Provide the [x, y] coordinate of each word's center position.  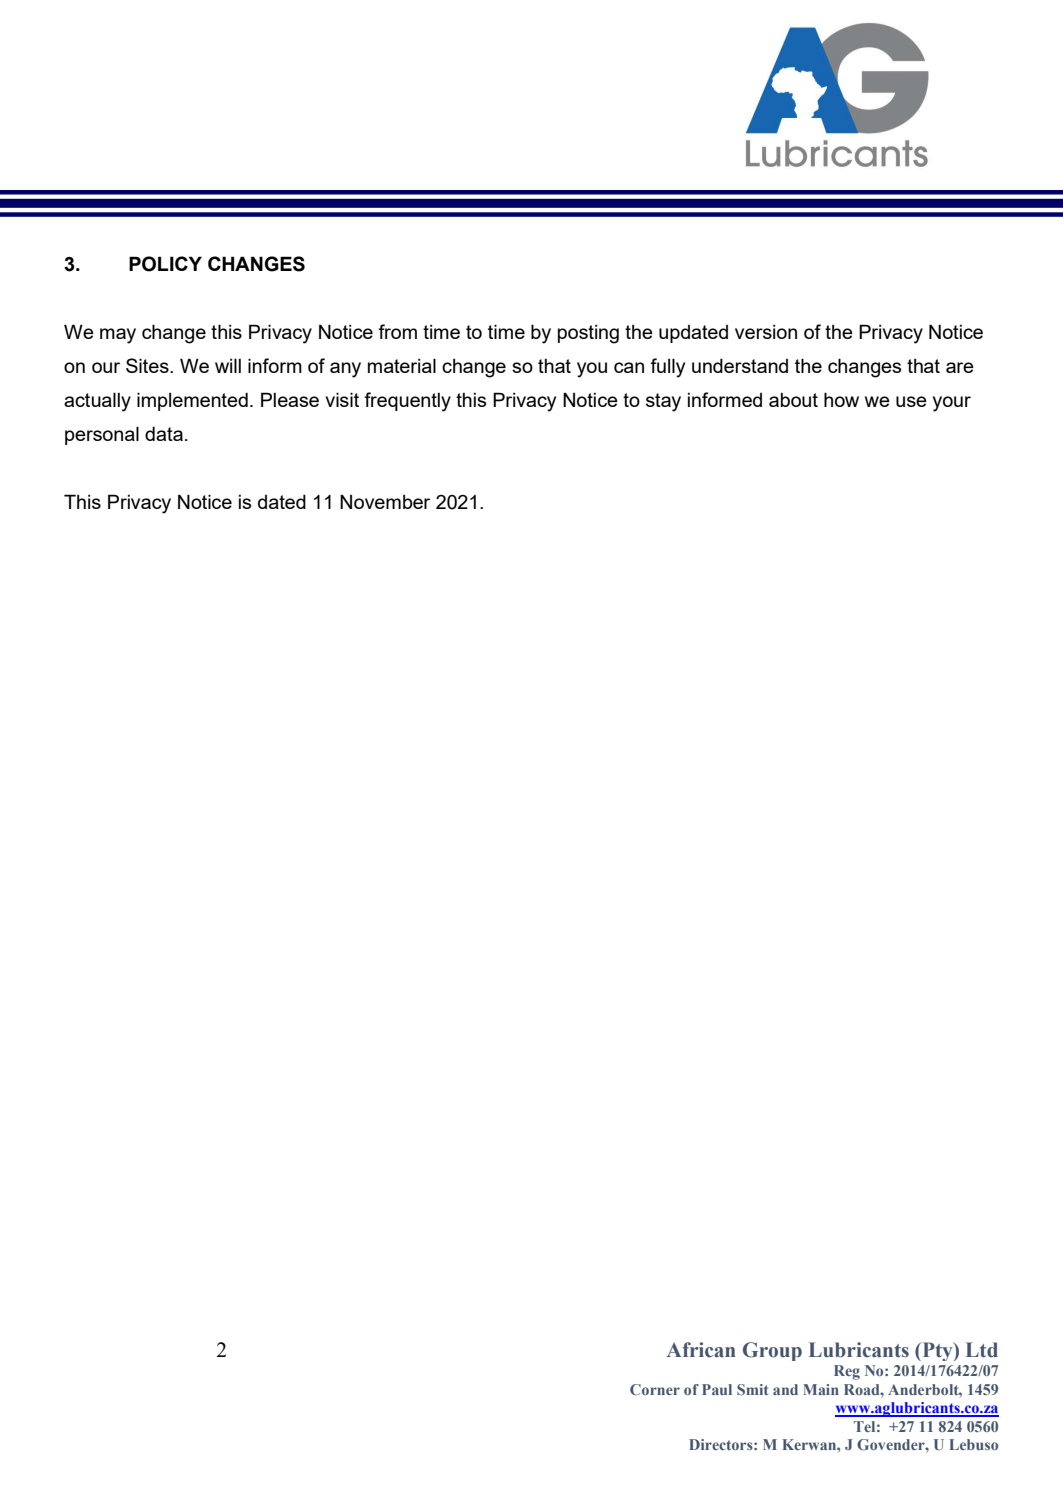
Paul [717, 1389]
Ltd [982, 1350]
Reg [847, 1372]
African [701, 1350]
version [766, 332]
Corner [655, 1389]
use [911, 401]
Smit [752, 1389]
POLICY [165, 264]
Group [772, 1351]
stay [663, 402]
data [164, 434]
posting [588, 334]
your [952, 404]
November [385, 502]
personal [102, 435]
